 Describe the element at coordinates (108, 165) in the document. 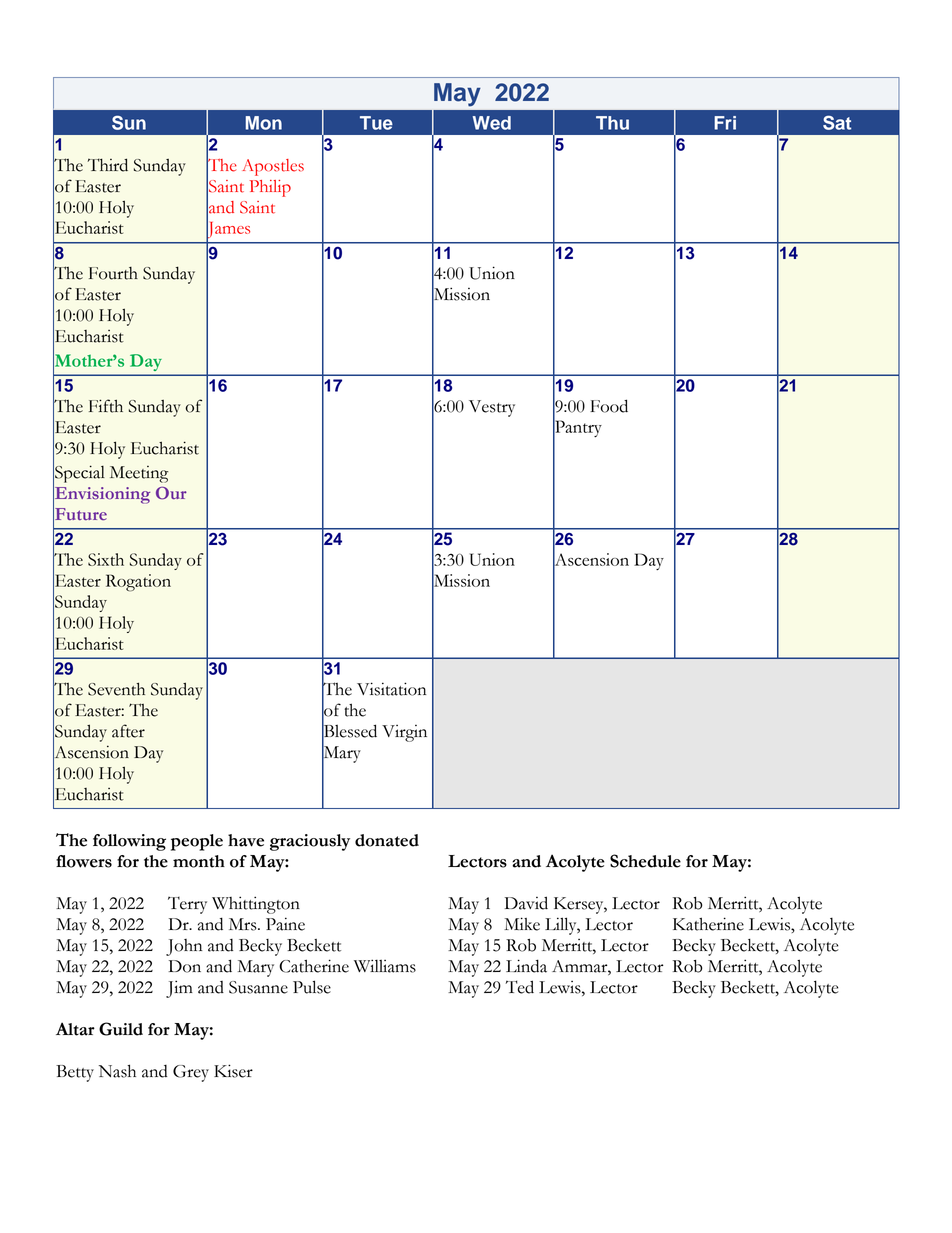

I see `Third` at that location.
